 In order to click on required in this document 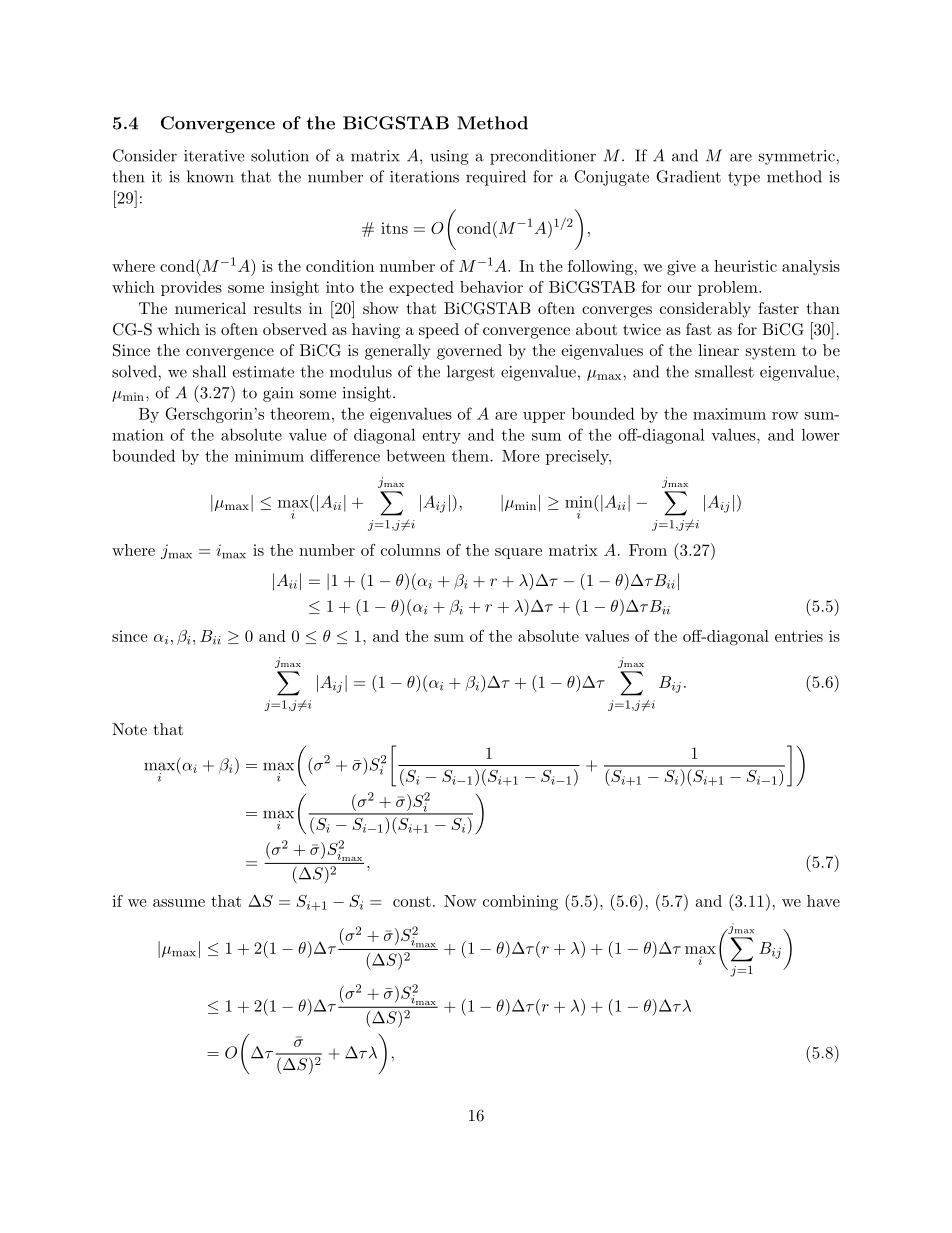, I will do `click(496, 178)`.
